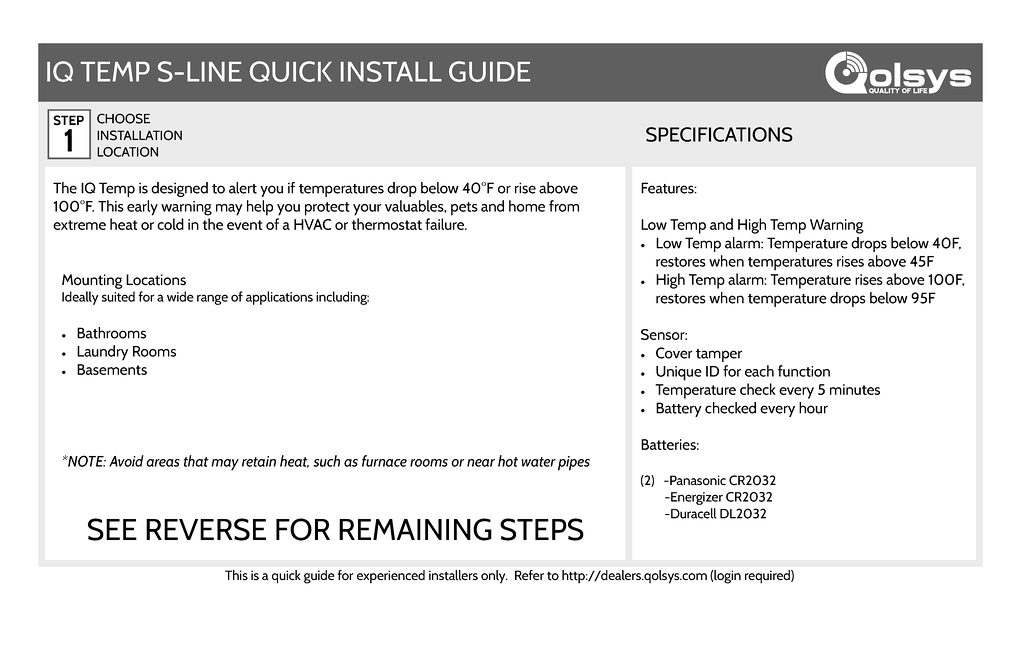 Image resolution: width=1021 pixels, height=660 pixels. I want to click on SPECIFICATIONS, so click(719, 134).
